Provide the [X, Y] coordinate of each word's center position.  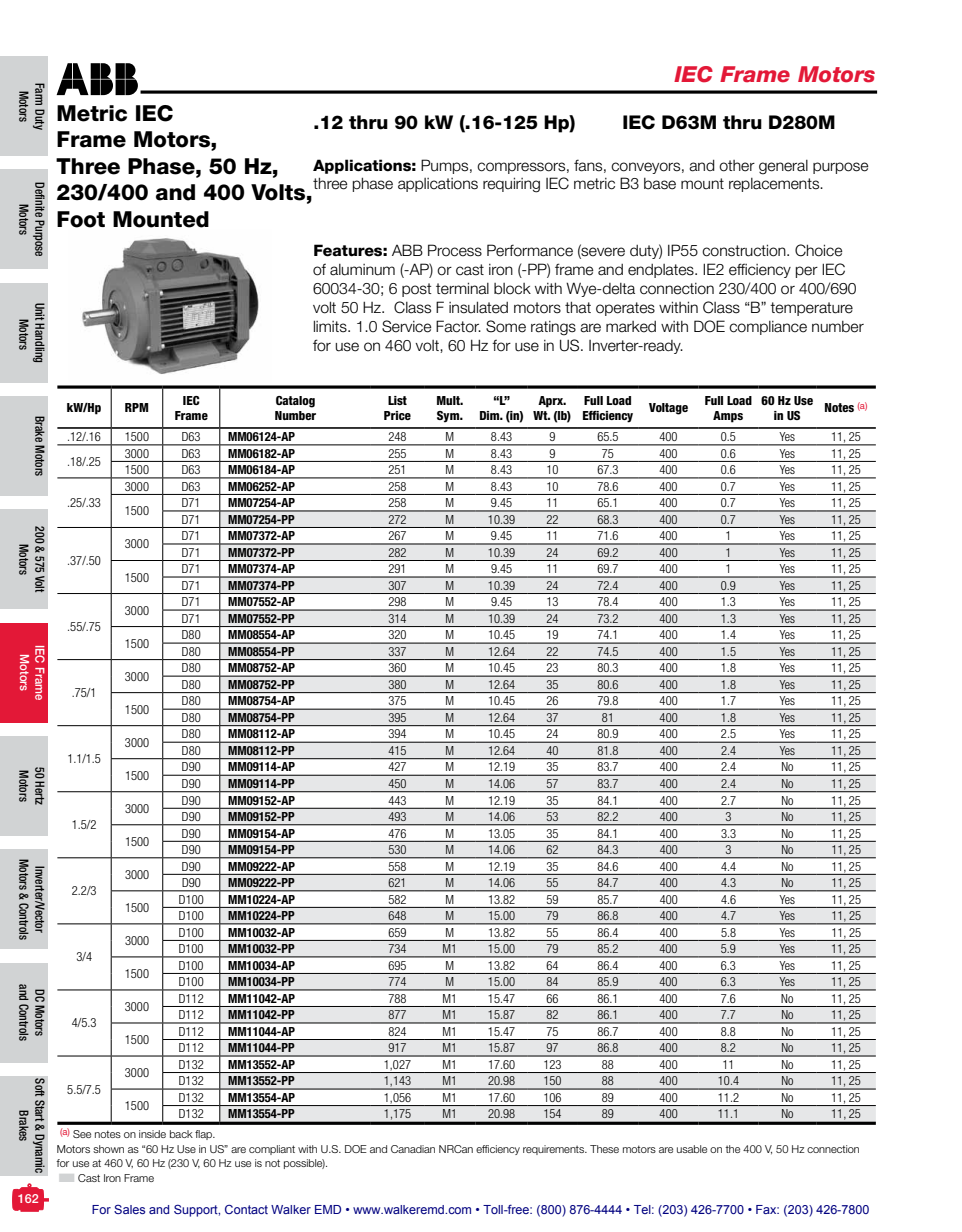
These [604, 1149]
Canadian [413, 1149]
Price [397, 415]
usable [692, 1149]
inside [152, 1134]
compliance [768, 328]
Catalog [295, 402]
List [397, 400]
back [181, 1134]
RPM [136, 407]
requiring [511, 185]
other [737, 166]
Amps [728, 417]
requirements [555, 1150]
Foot [81, 219]
